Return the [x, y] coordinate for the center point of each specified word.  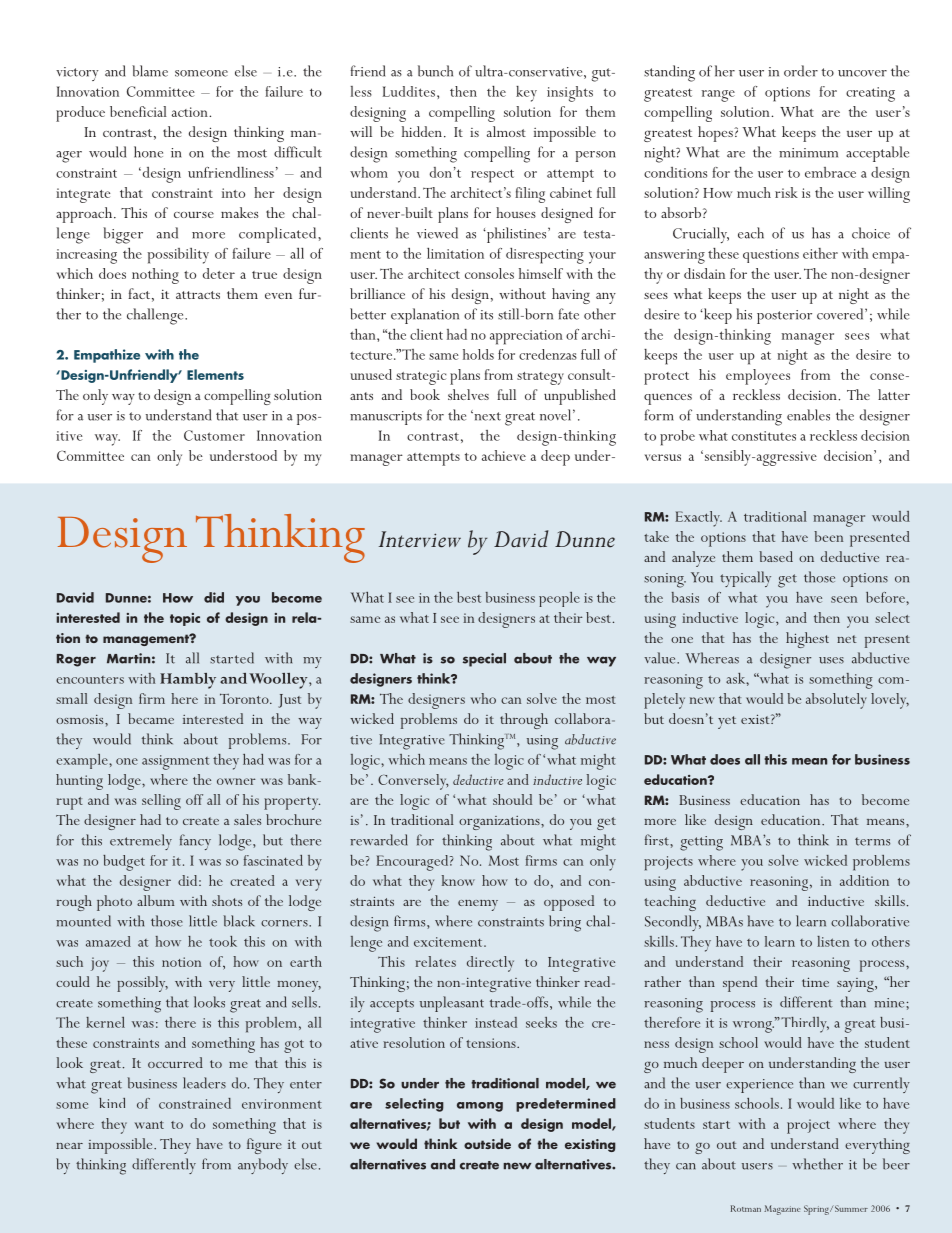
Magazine [782, 1210]
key [526, 94]
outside [487, 1143]
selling [161, 802]
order [801, 71]
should [512, 799]
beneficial [138, 111]
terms [872, 841]
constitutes [764, 436]
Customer [214, 435]
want [149, 1125]
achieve [504, 455]
